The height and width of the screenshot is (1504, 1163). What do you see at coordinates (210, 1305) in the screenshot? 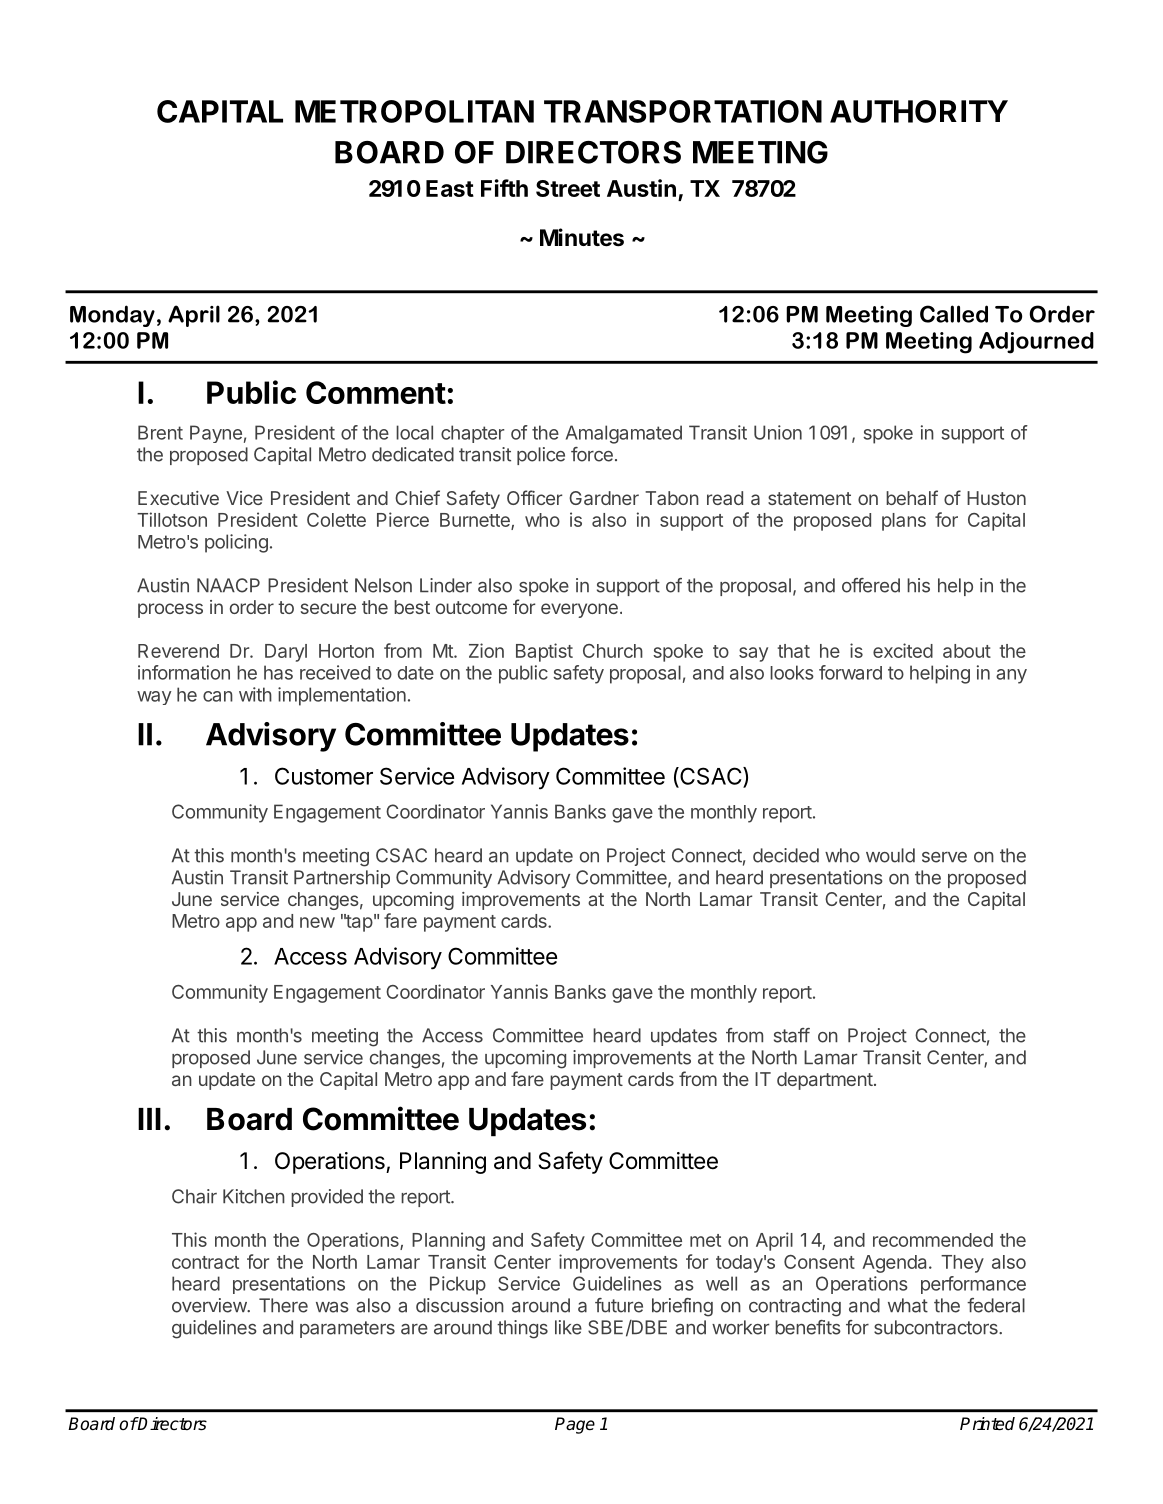
I see `overview` at bounding box center [210, 1305].
